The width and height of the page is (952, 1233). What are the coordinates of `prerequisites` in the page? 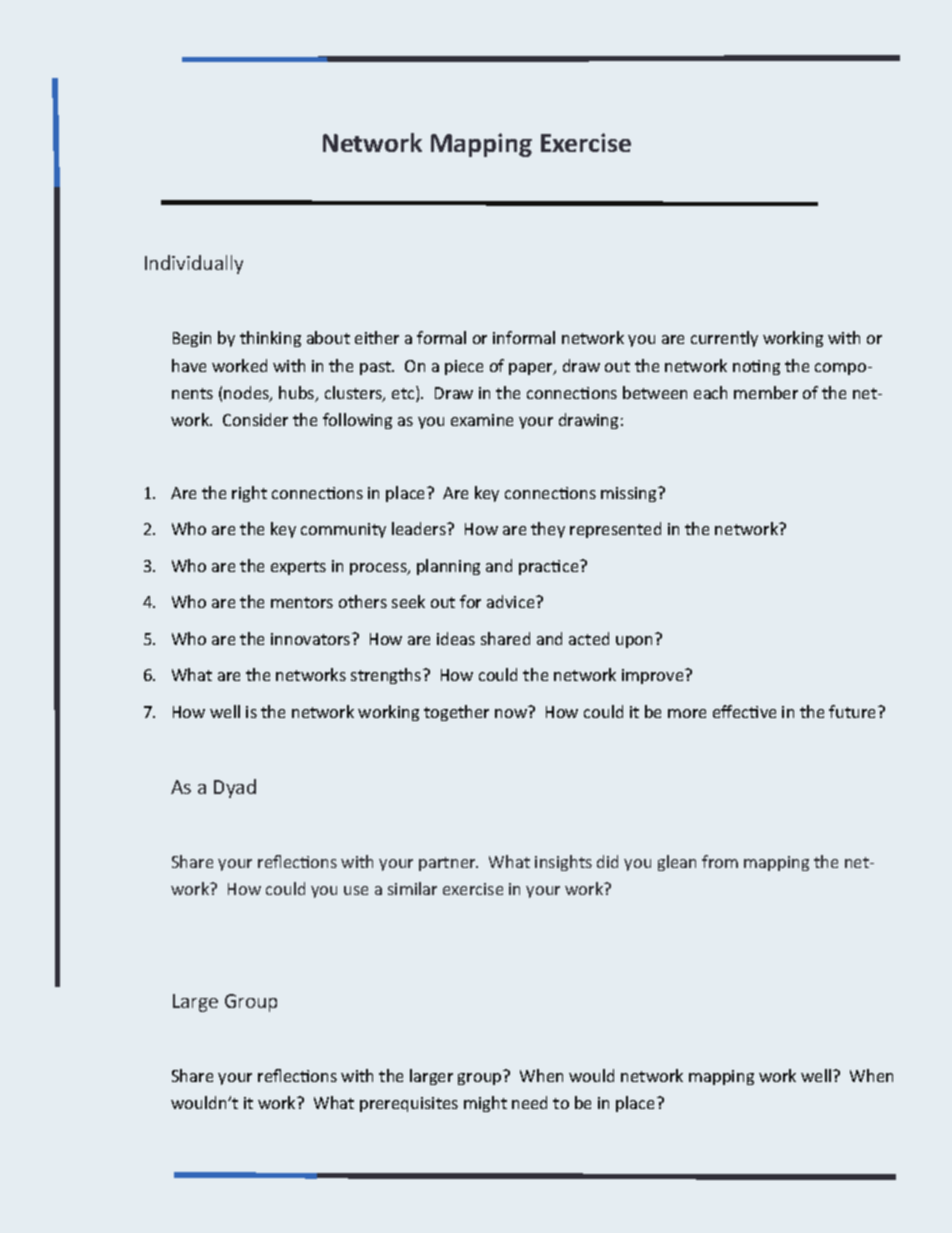 It's located at (409, 1104).
